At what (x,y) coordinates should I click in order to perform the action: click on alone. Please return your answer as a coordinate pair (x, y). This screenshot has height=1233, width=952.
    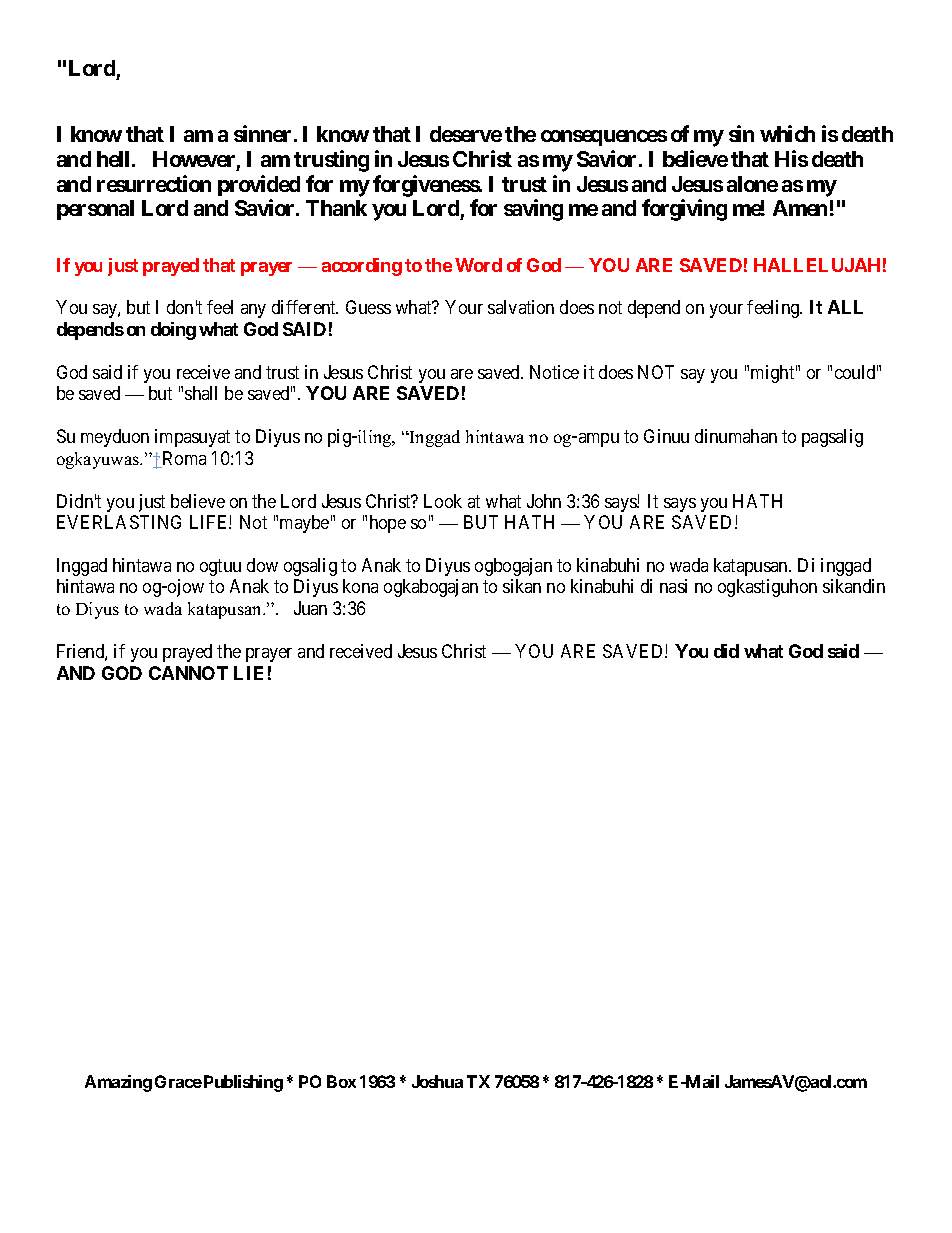
    Looking at the image, I should click on (752, 184).
